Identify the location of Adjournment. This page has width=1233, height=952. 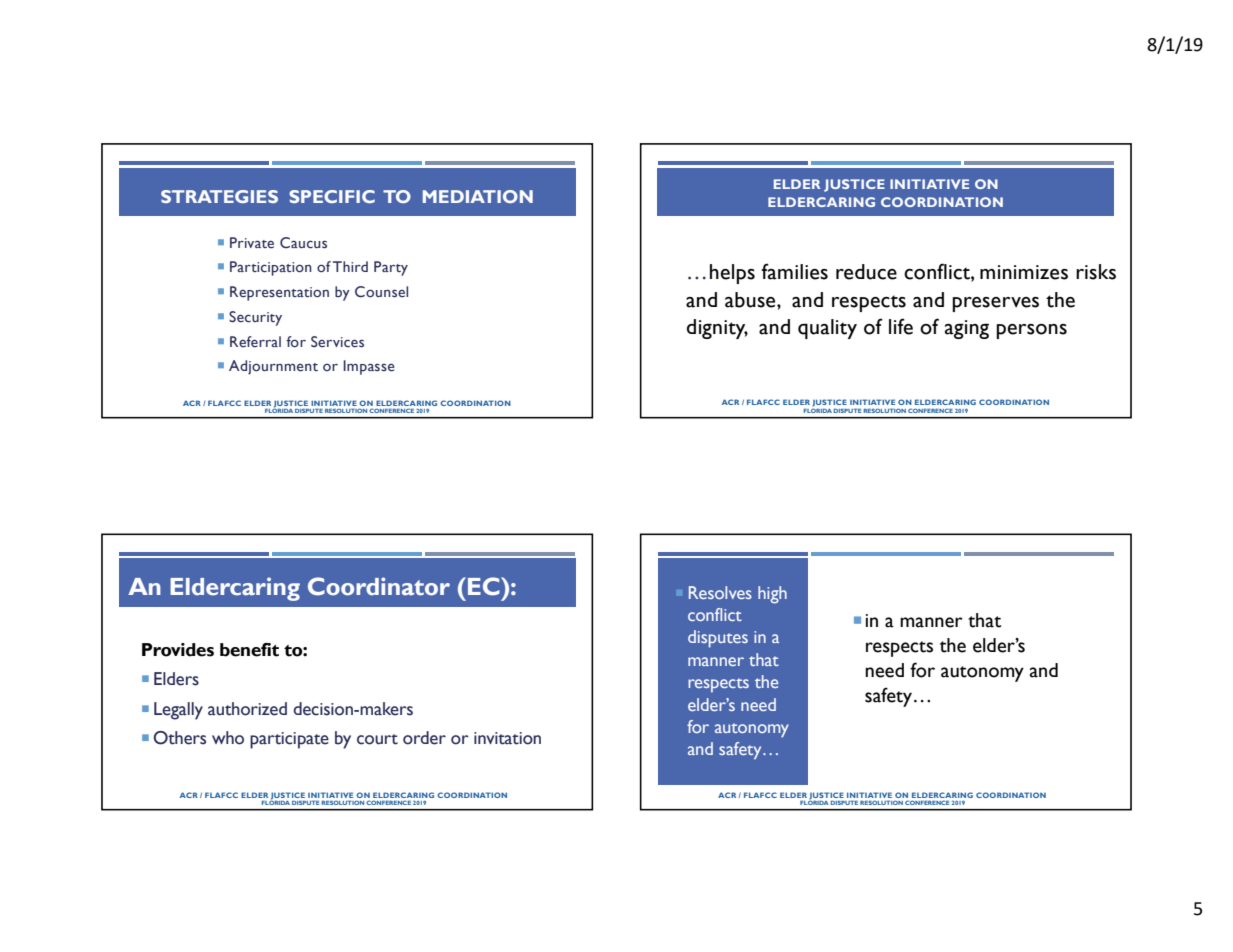
(273, 367).
